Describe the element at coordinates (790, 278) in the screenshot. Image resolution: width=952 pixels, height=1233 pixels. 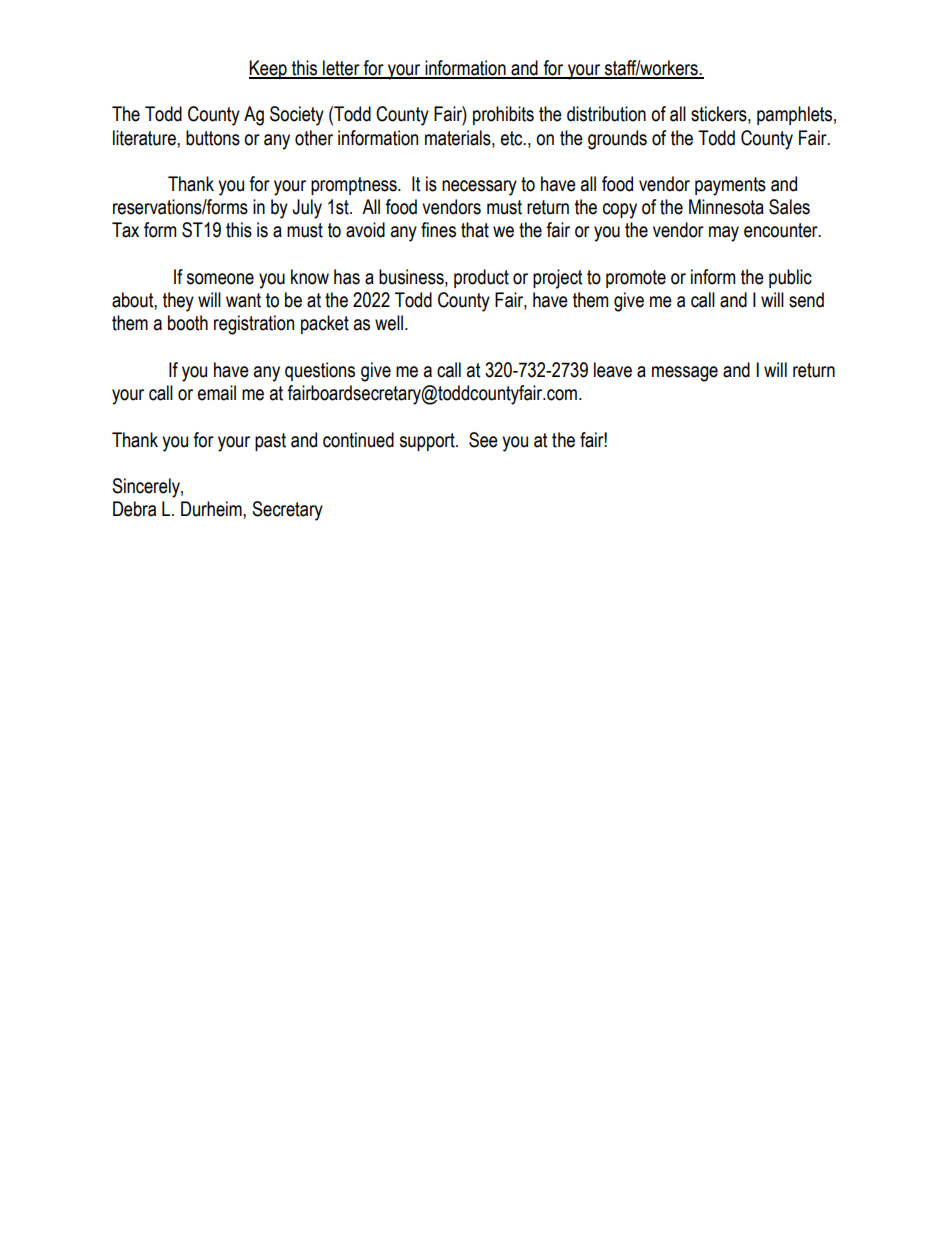
I see `public` at that location.
